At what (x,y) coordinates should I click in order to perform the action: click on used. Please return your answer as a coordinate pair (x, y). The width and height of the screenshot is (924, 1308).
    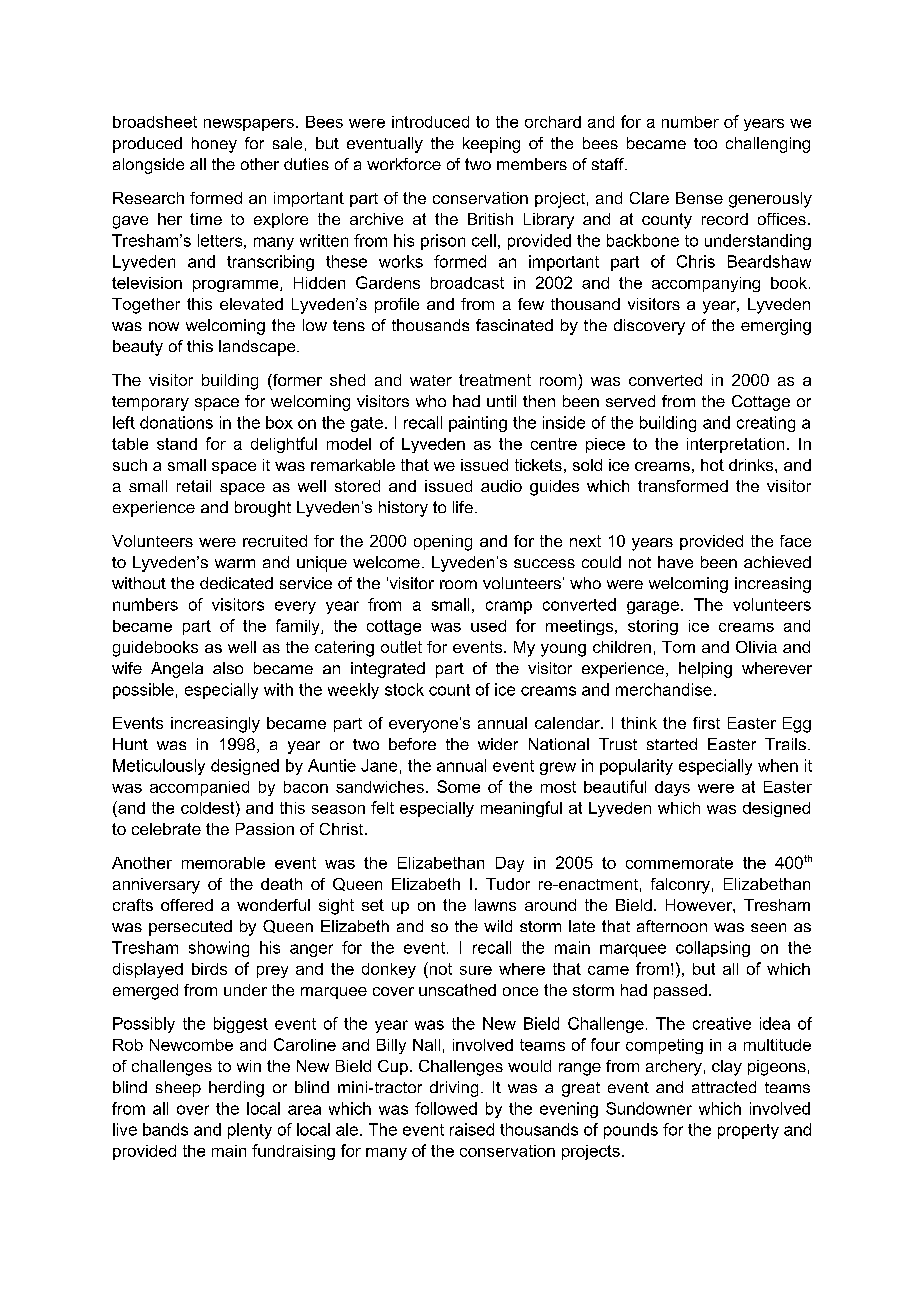
    Looking at the image, I should click on (488, 626).
